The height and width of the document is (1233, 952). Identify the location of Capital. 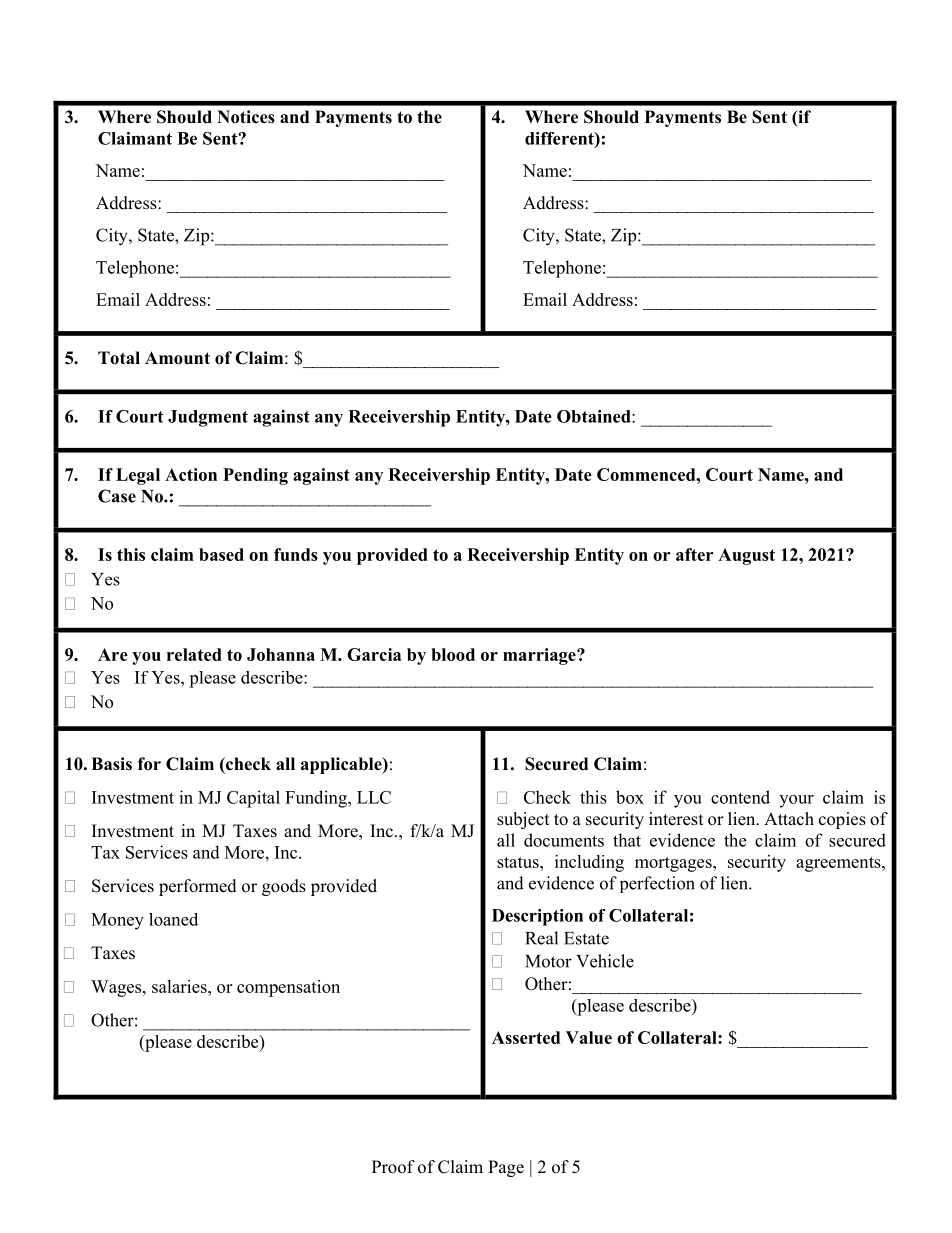
(253, 799).
